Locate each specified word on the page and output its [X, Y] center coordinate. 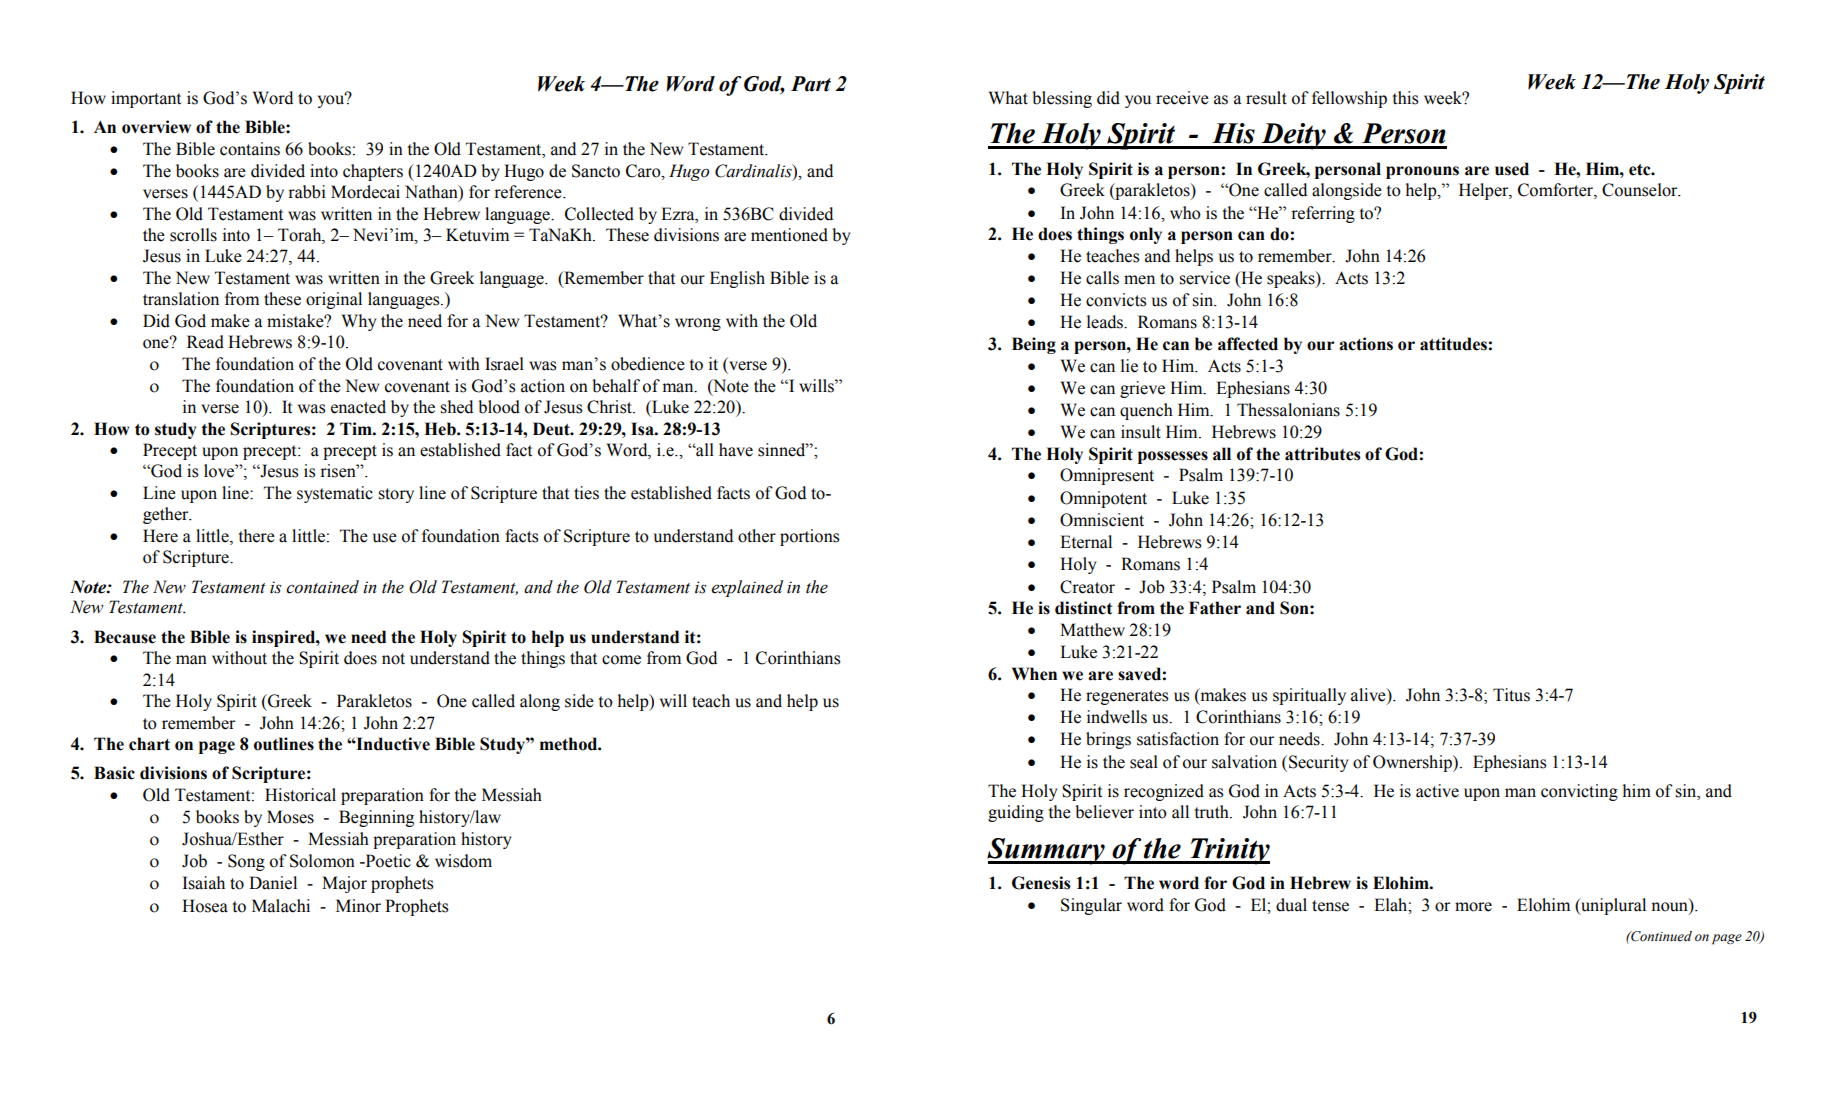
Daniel [273, 883]
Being [1034, 345]
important [146, 99]
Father [1215, 608]
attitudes [1453, 344]
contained [322, 587]
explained [747, 588]
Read [205, 342]
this [1405, 98]
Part [811, 84]
